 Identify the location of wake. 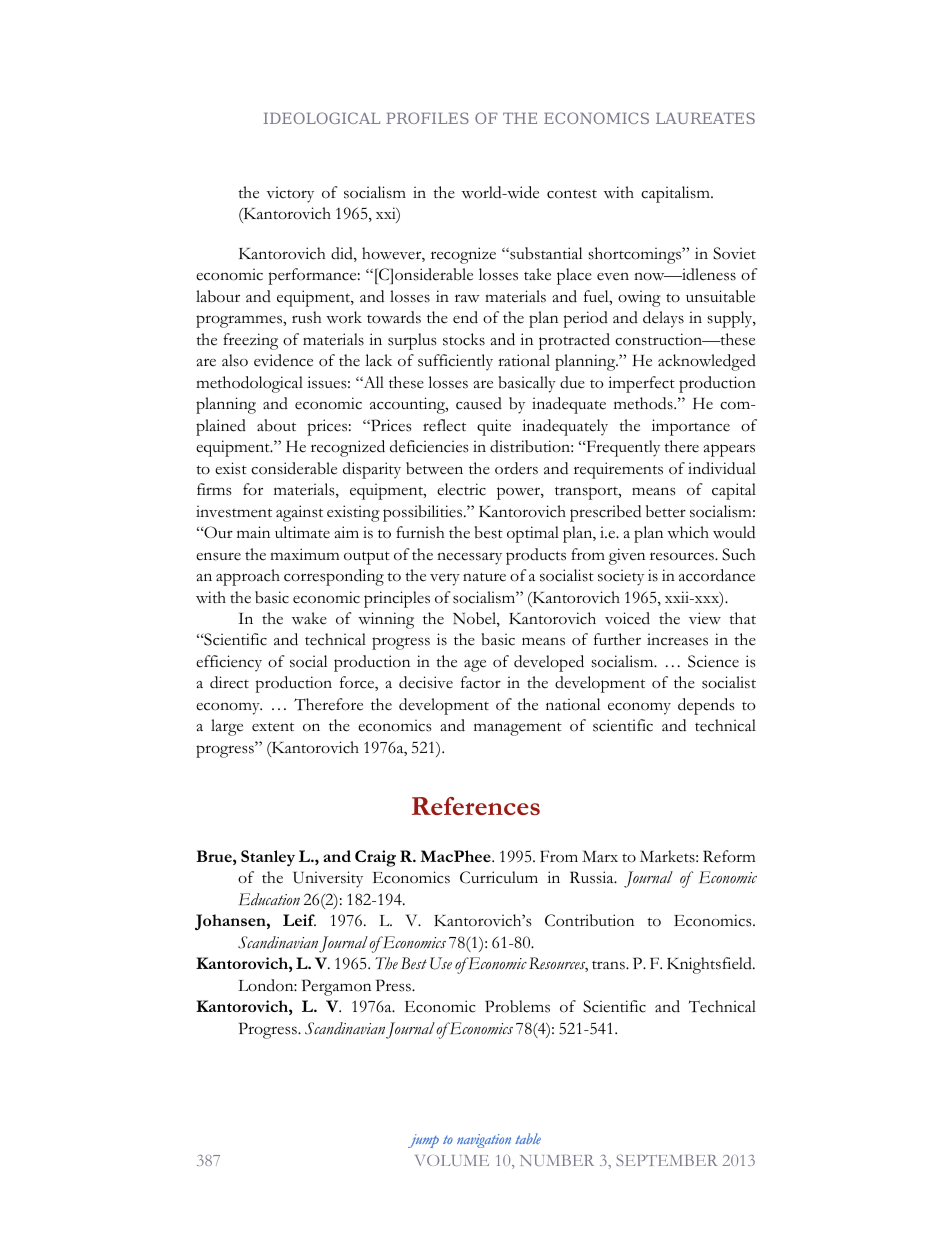
(309, 618).
